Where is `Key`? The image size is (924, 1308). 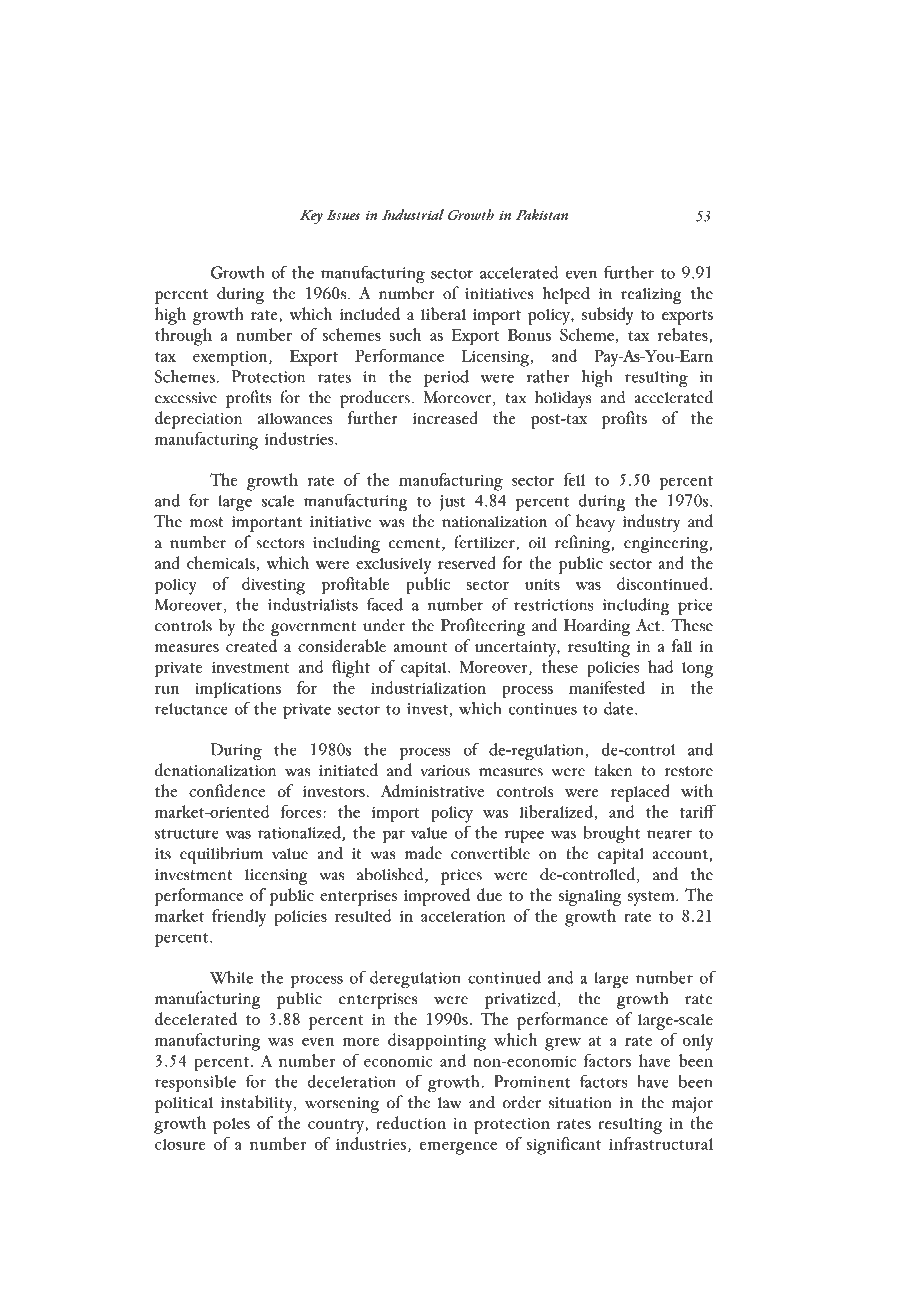 Key is located at coordinates (311, 217).
